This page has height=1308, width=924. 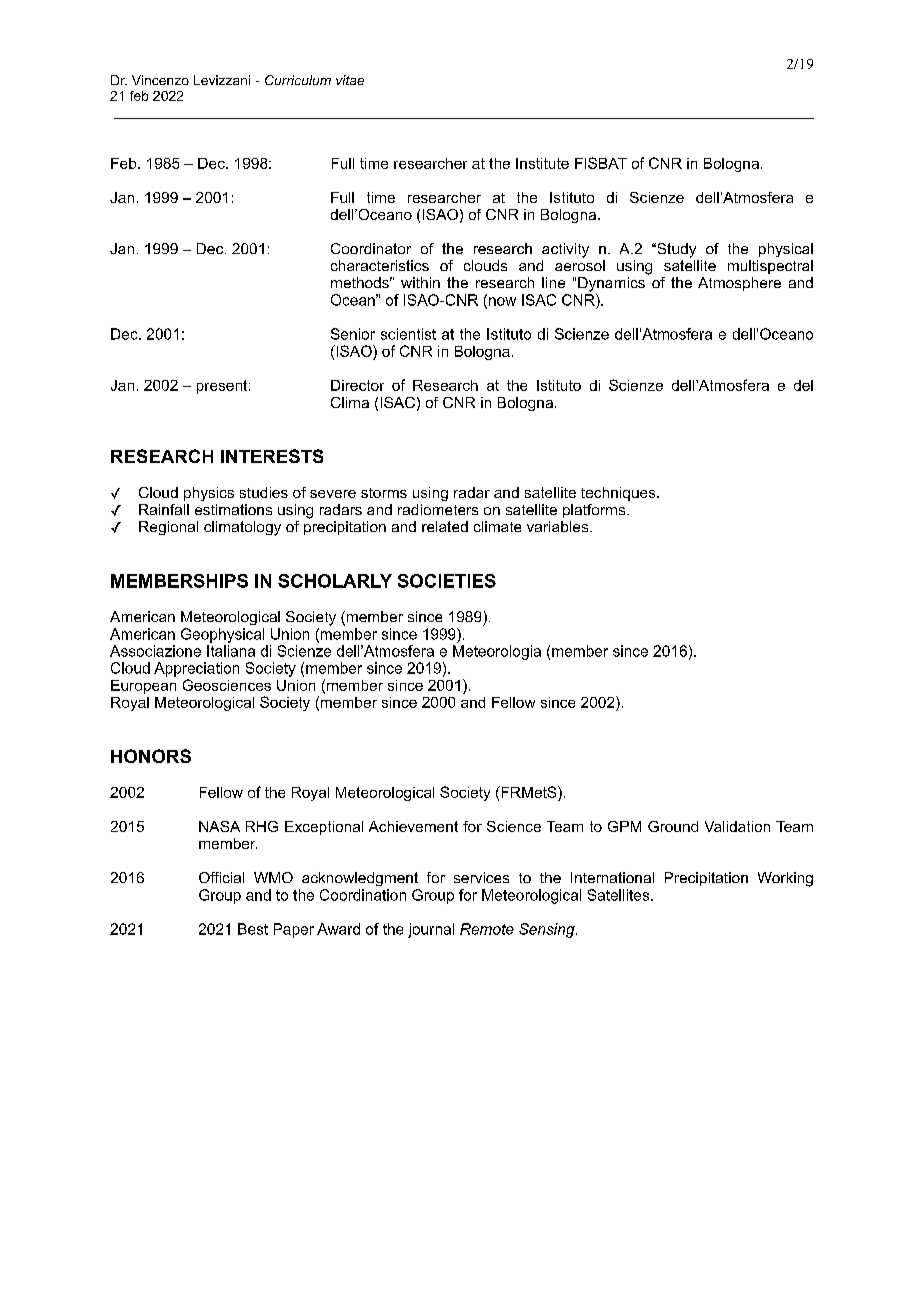 I want to click on Vincenzo, so click(x=160, y=80).
